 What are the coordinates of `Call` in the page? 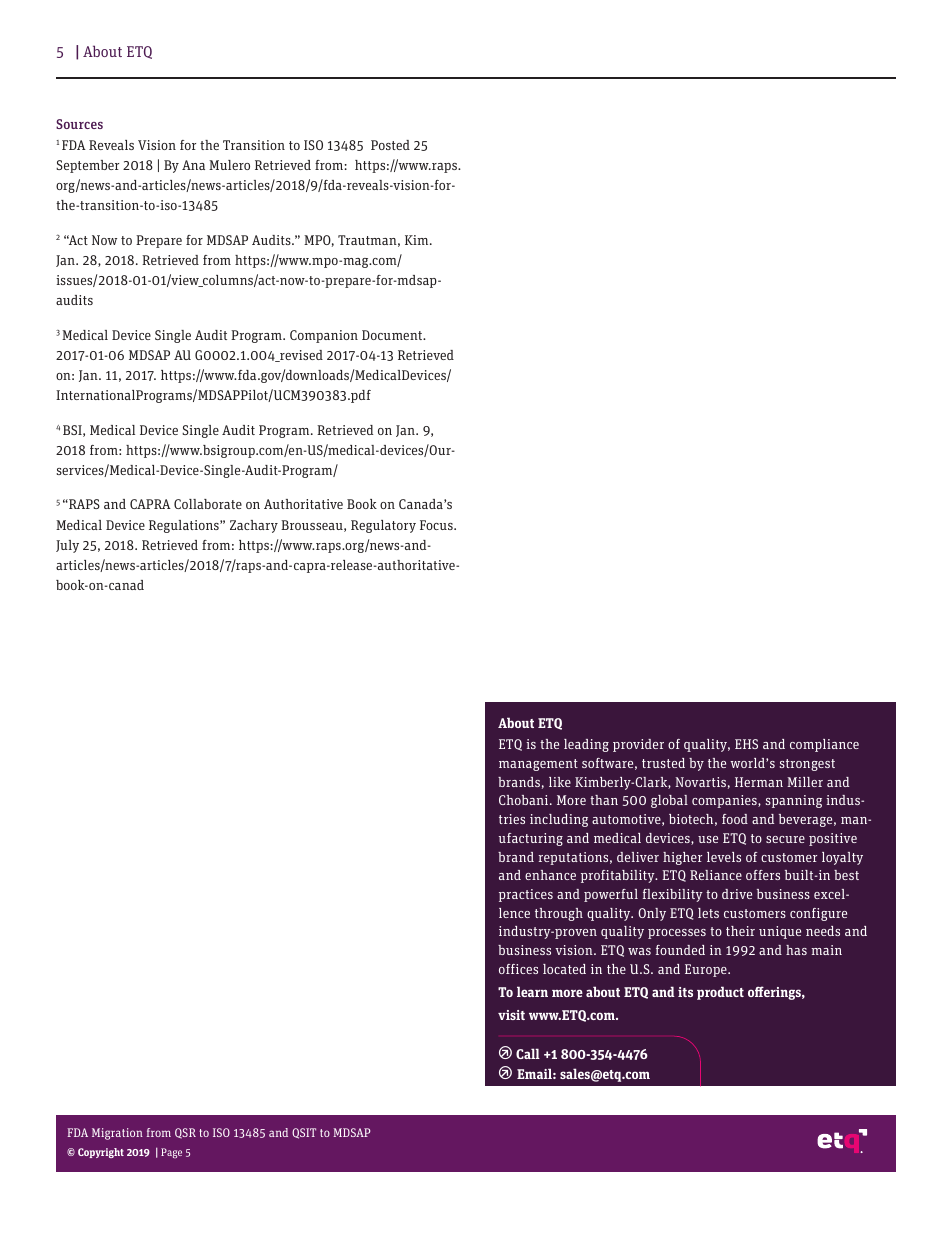 It's located at (528, 1053).
